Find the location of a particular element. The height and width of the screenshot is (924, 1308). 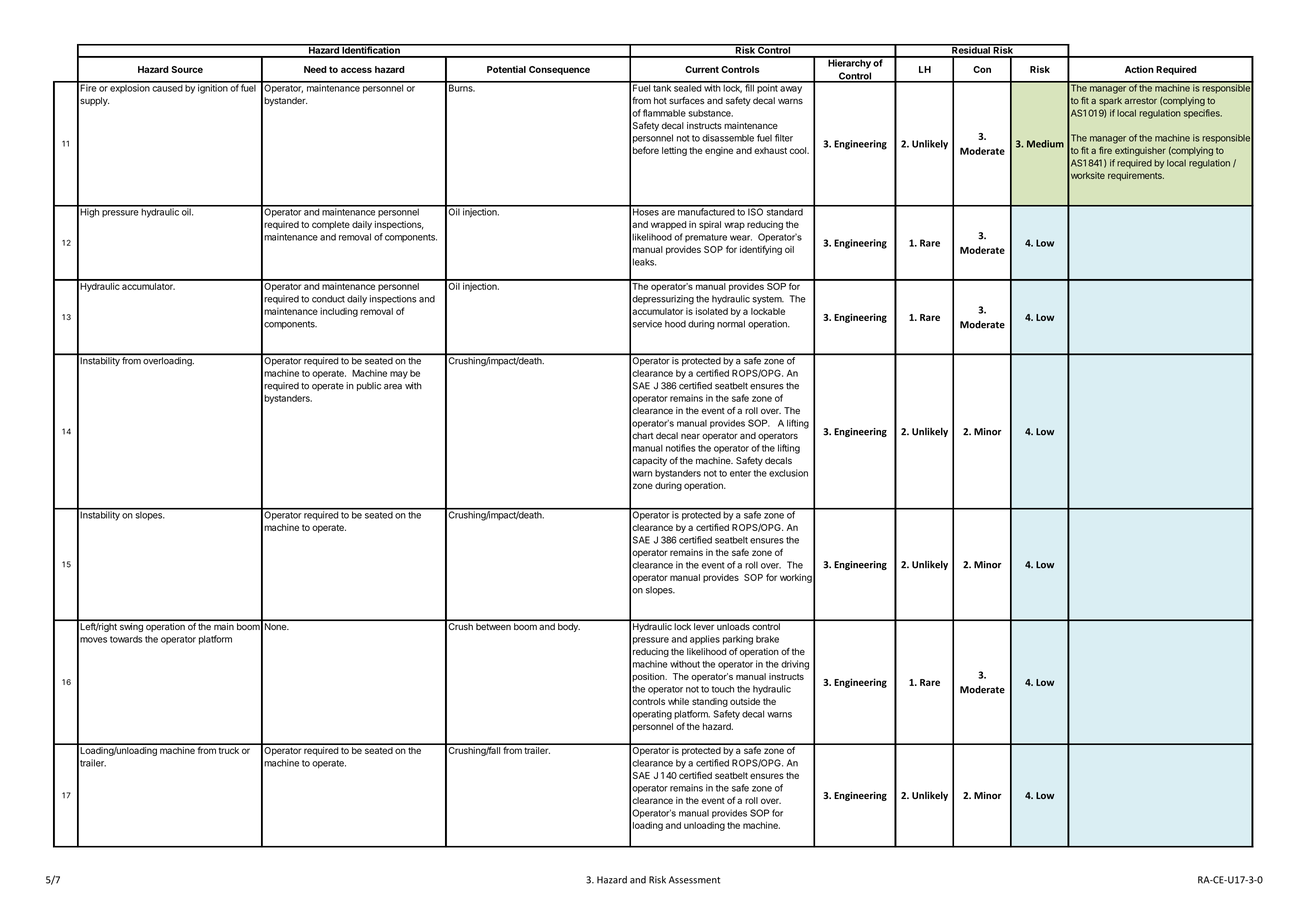

standing is located at coordinates (710, 702).
